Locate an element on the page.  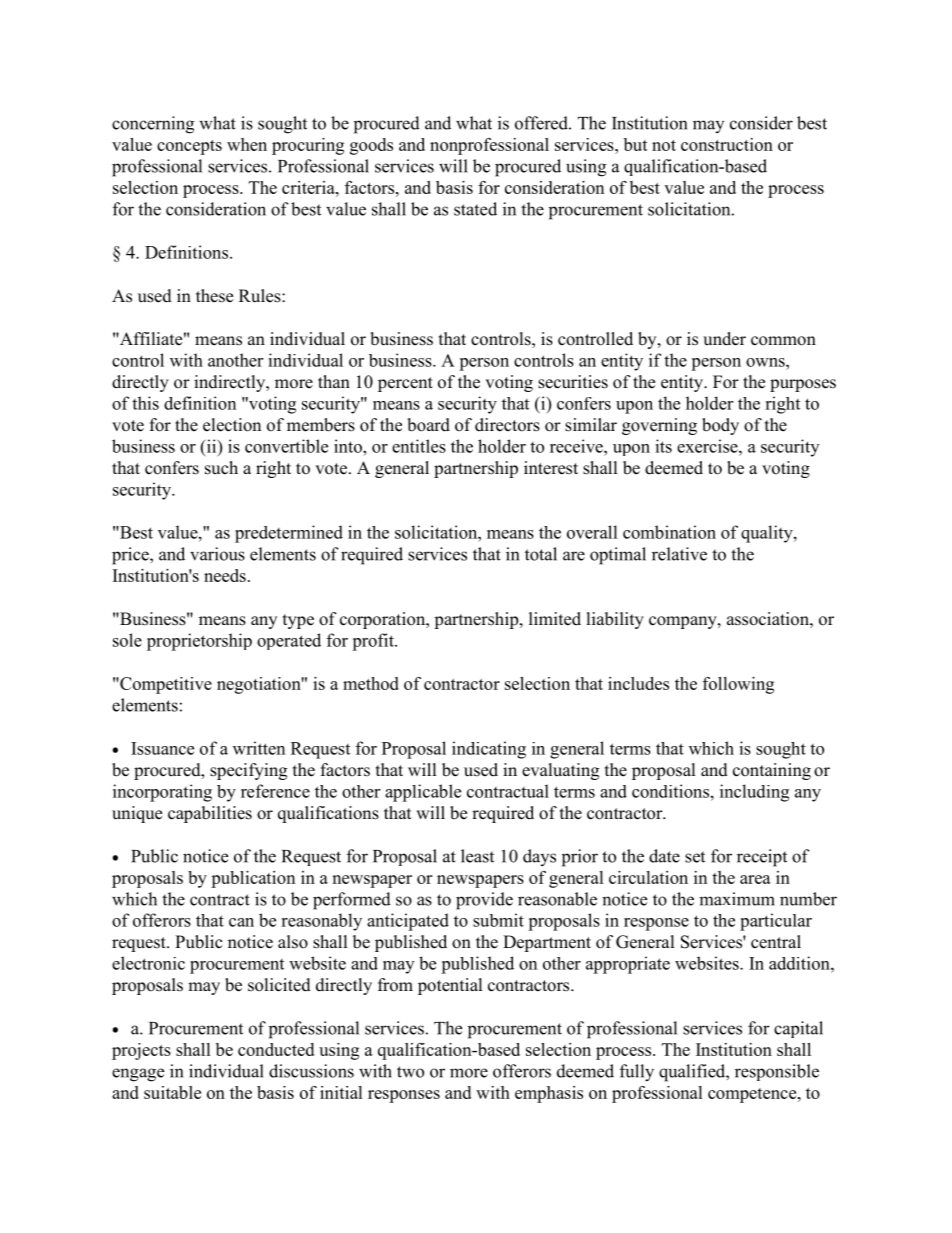
indicating is located at coordinates (489, 750).
